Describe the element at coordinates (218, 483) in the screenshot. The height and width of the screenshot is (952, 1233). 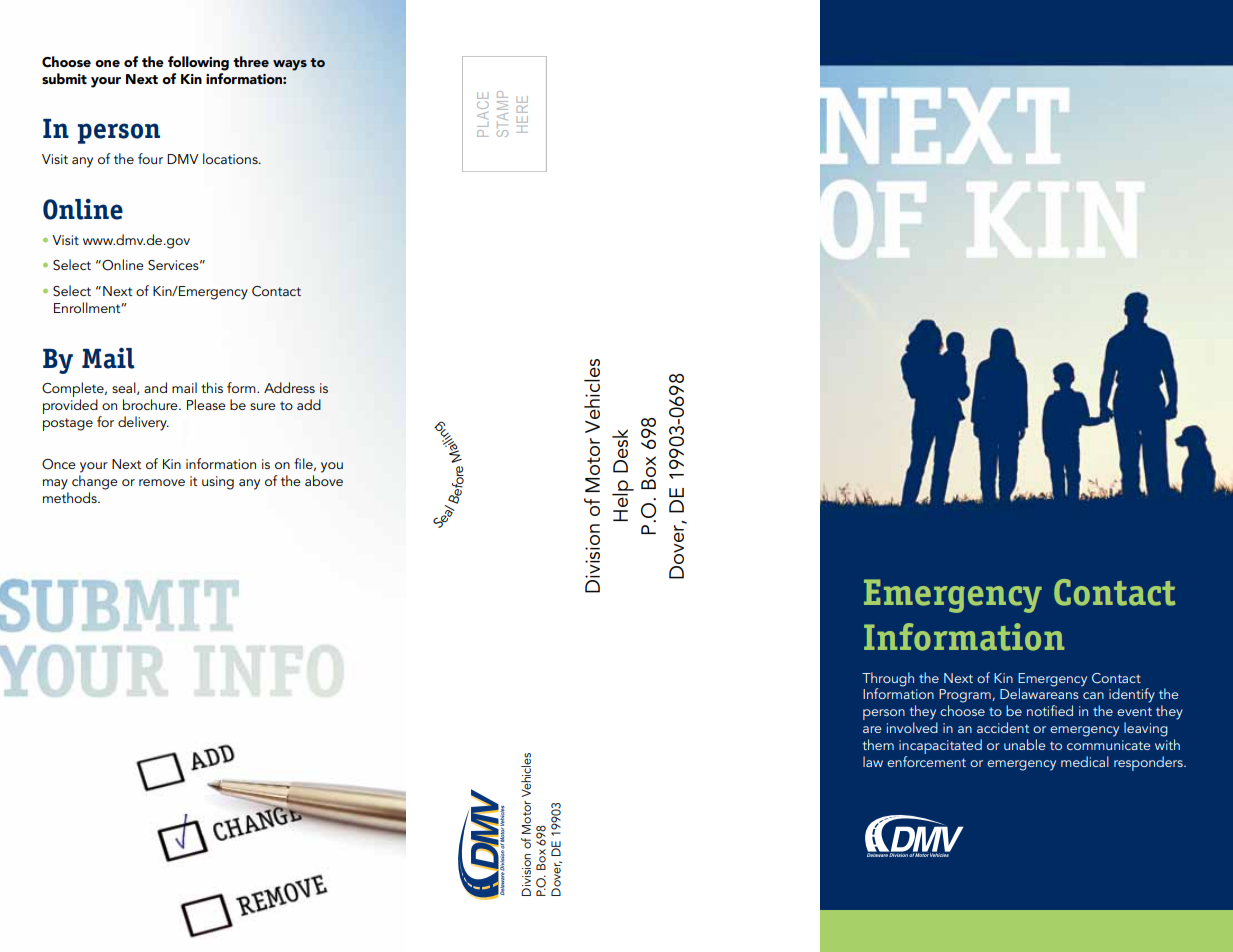
I see `using` at that location.
